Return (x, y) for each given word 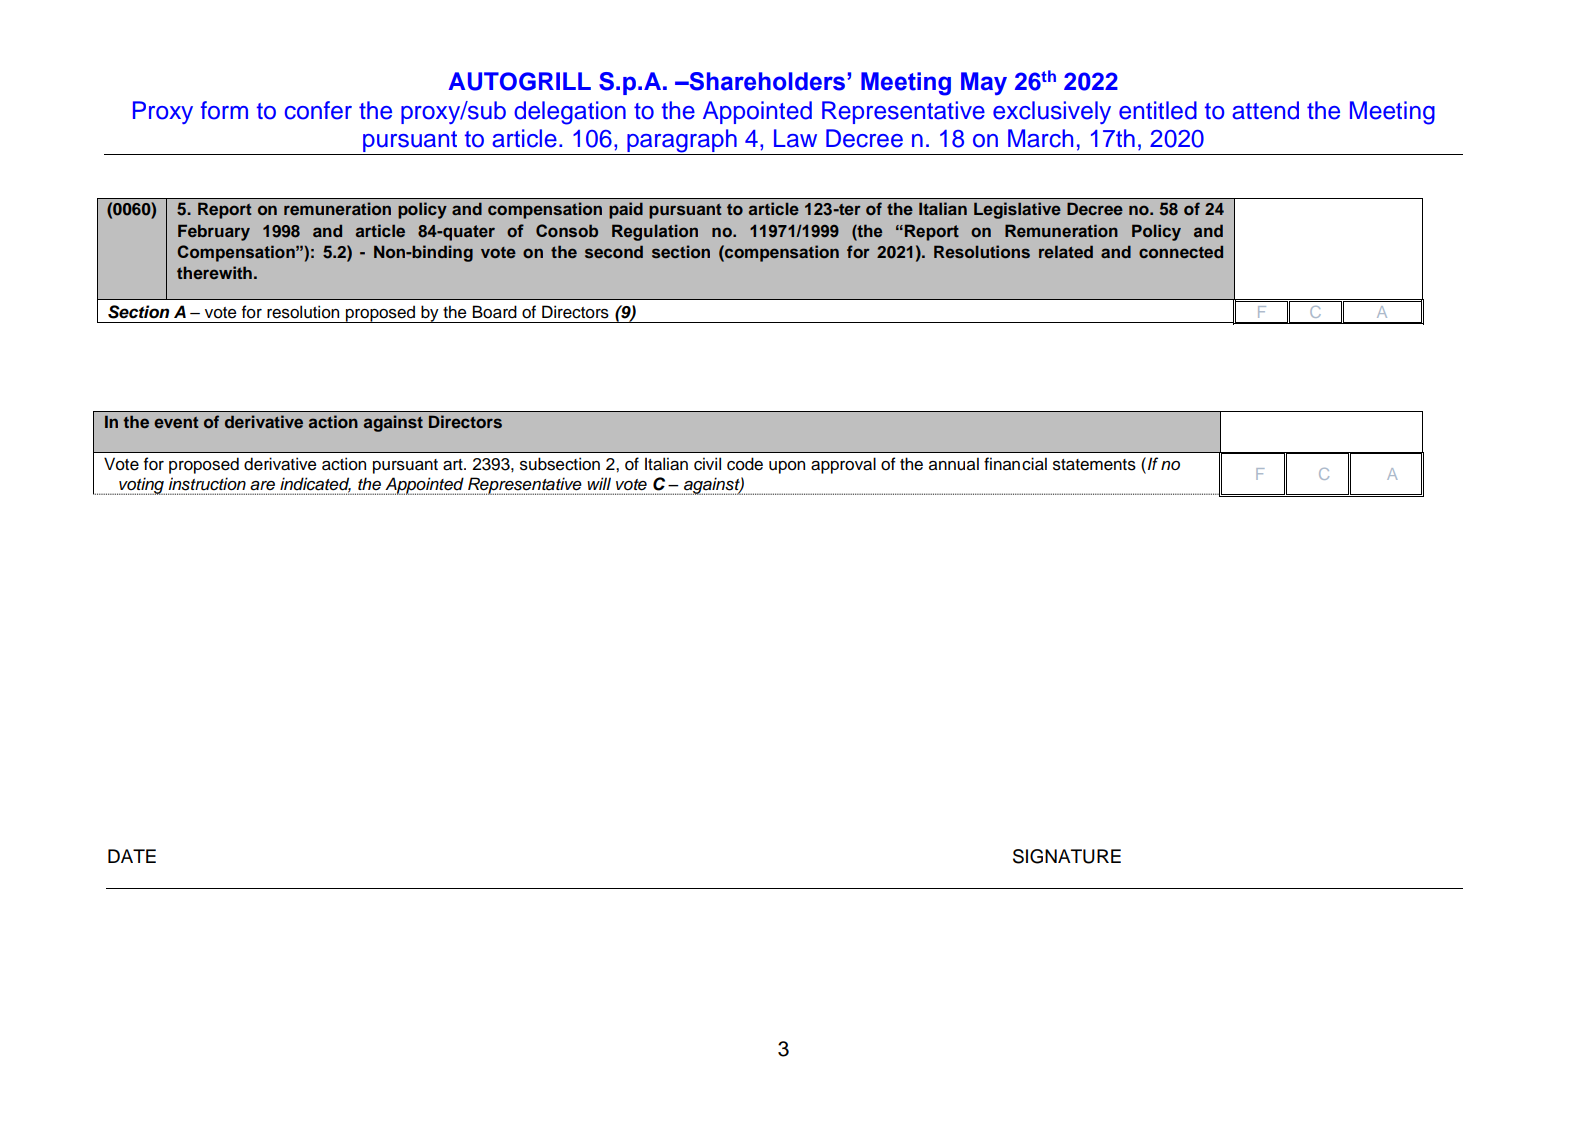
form (224, 110)
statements (1094, 465)
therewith (214, 272)
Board (495, 312)
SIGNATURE (1067, 856)
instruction (207, 484)
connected (1181, 251)
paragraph (682, 142)
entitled (1158, 110)
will (599, 483)
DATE (132, 856)
